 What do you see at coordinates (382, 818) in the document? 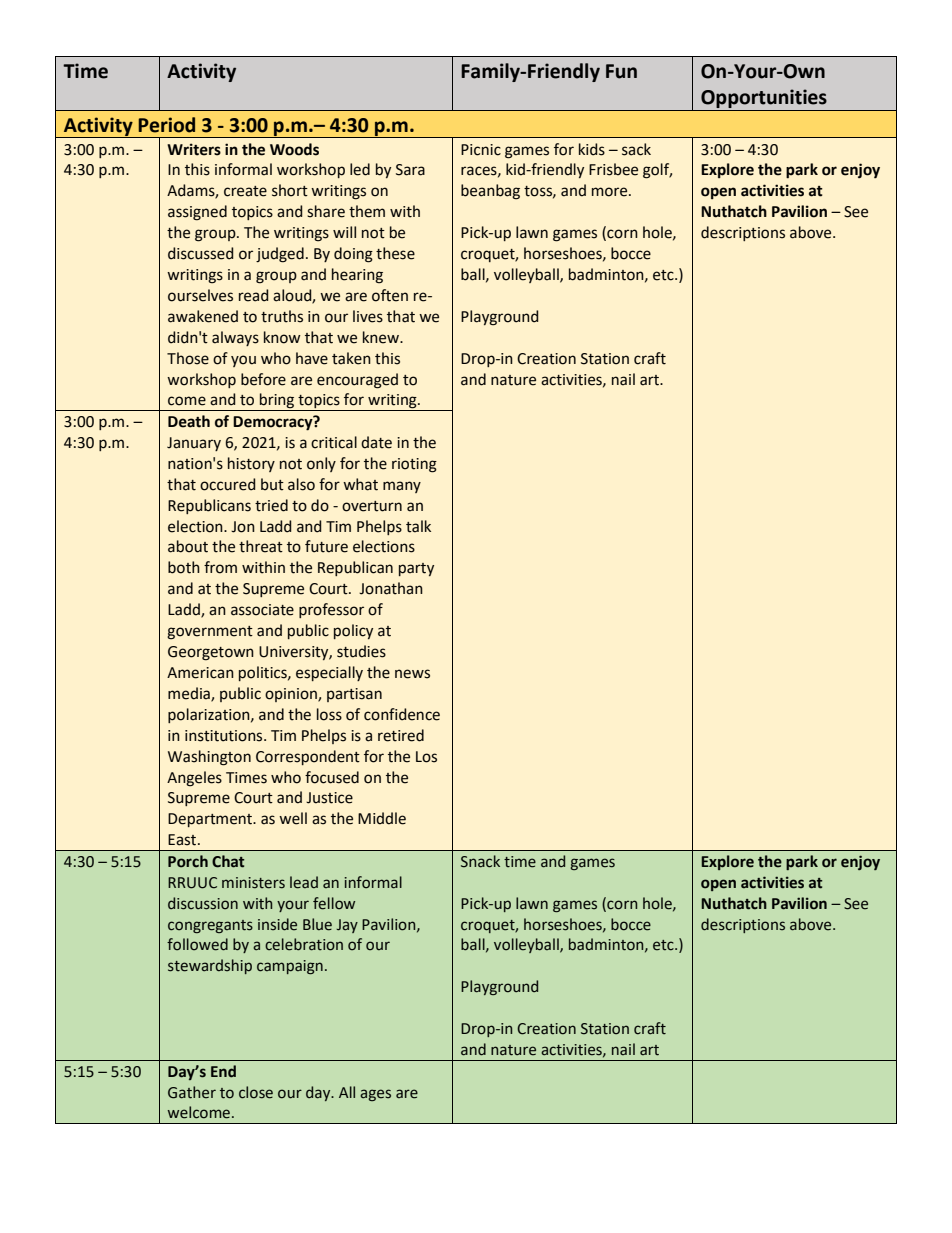
I see `Middle` at bounding box center [382, 818].
